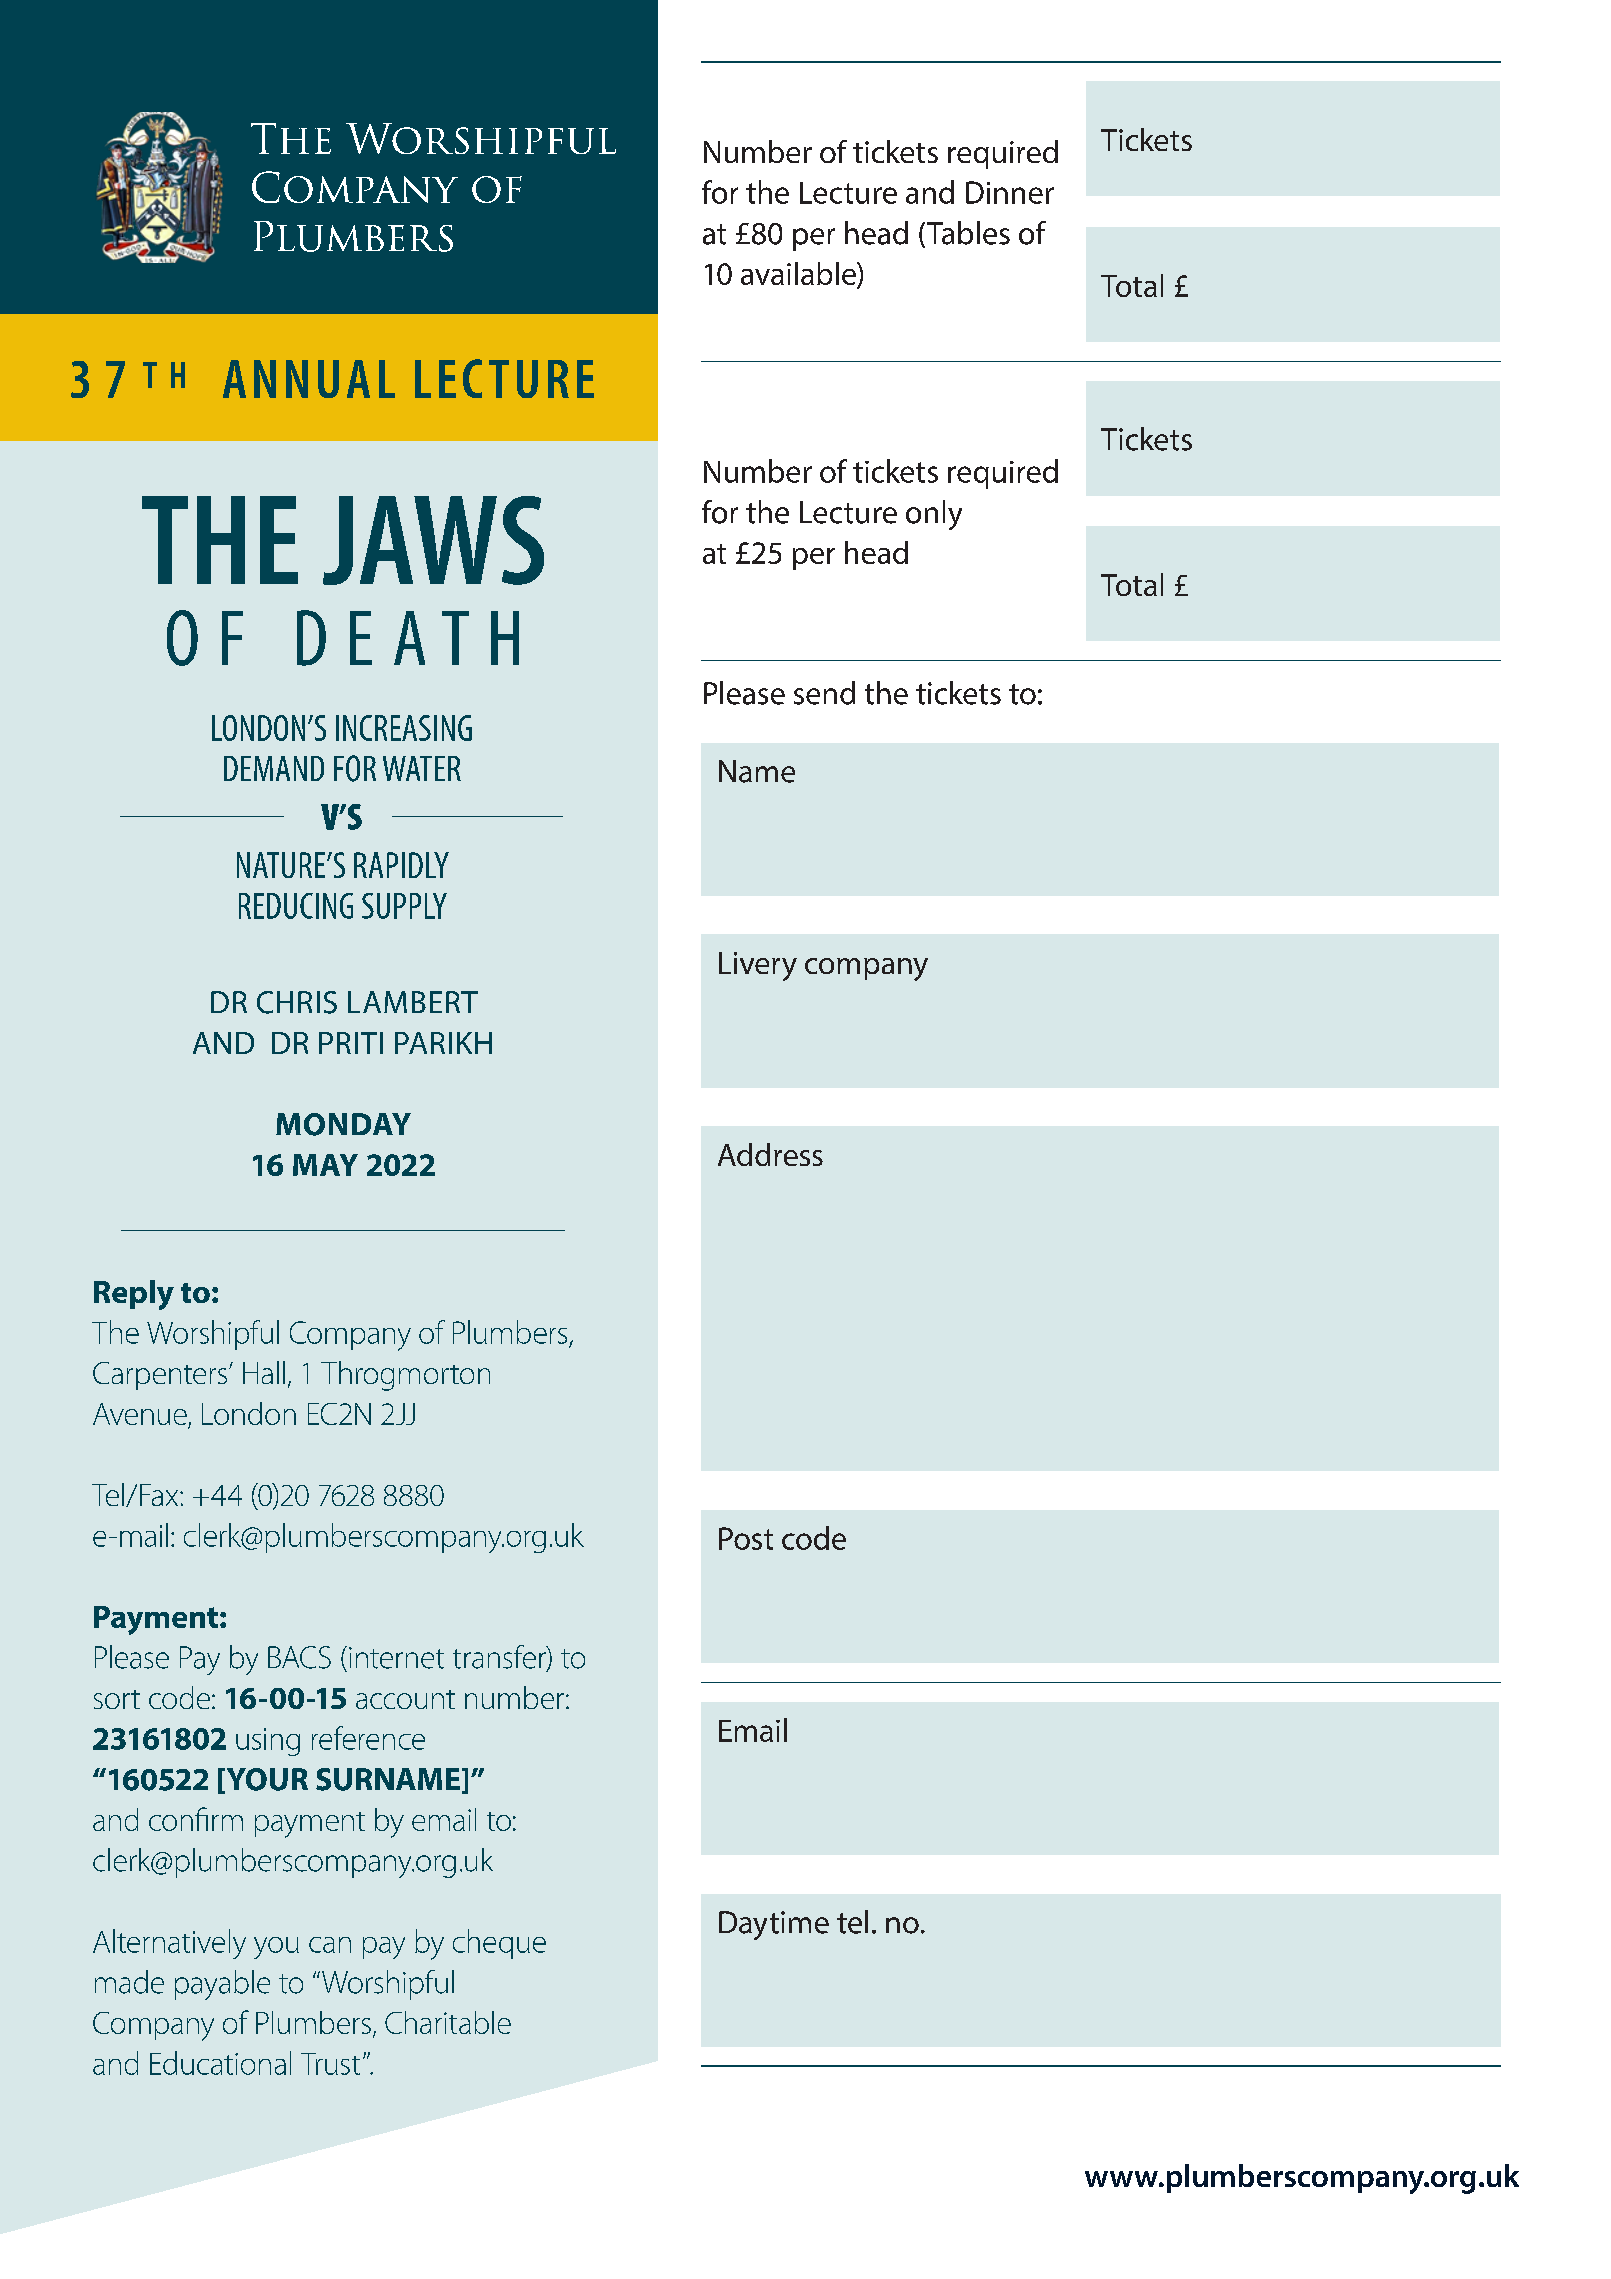 The width and height of the page is (1611, 2279). What do you see at coordinates (309, 379) in the page?
I see `ANNUAL` at bounding box center [309, 379].
